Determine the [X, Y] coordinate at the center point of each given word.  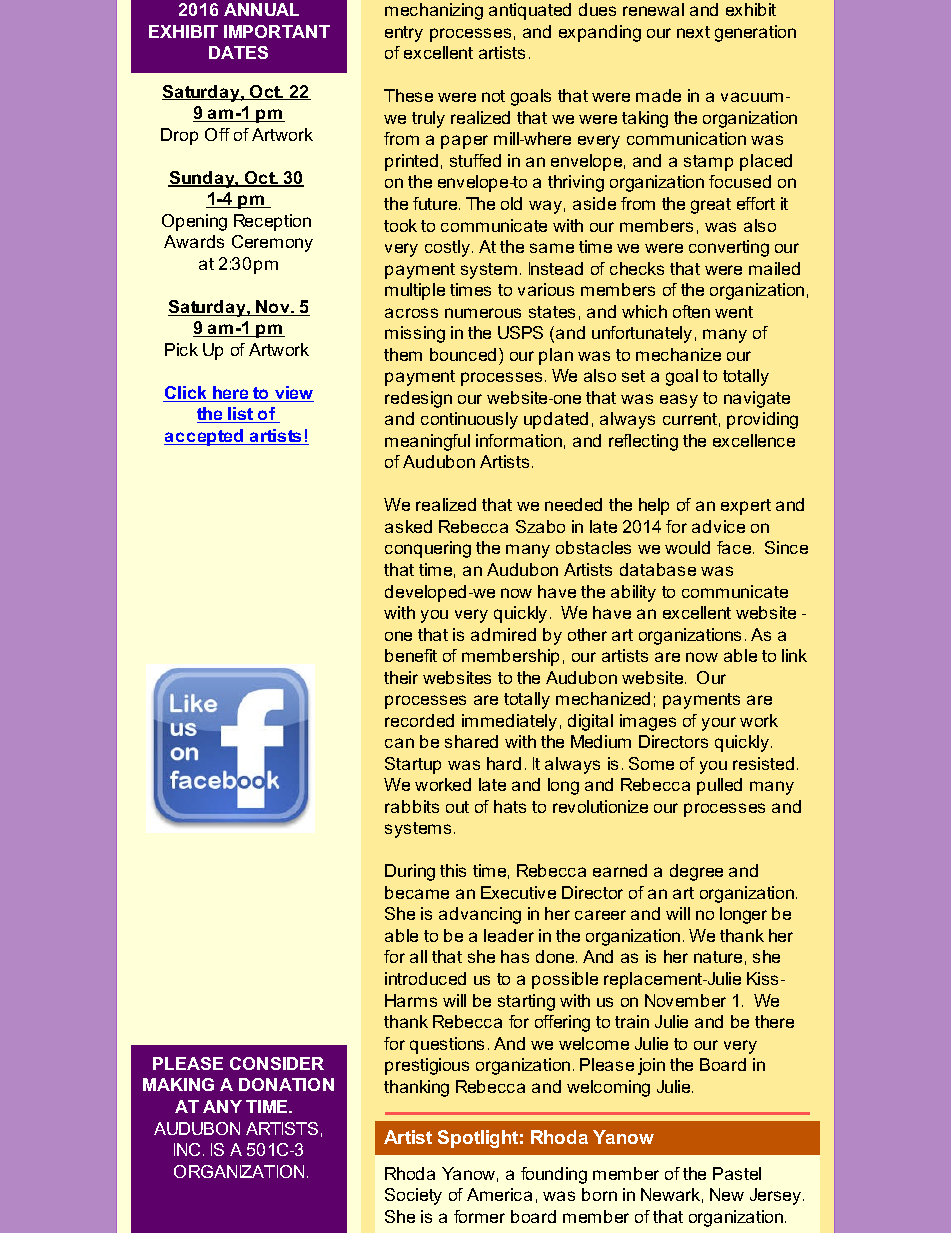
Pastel [737, 1173]
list [241, 415]
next [693, 32]
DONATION [286, 1084]
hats [510, 806]
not [493, 96]
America [499, 1194]
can [399, 743]
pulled [719, 786]
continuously [469, 420]
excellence [754, 440]
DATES [238, 52]
